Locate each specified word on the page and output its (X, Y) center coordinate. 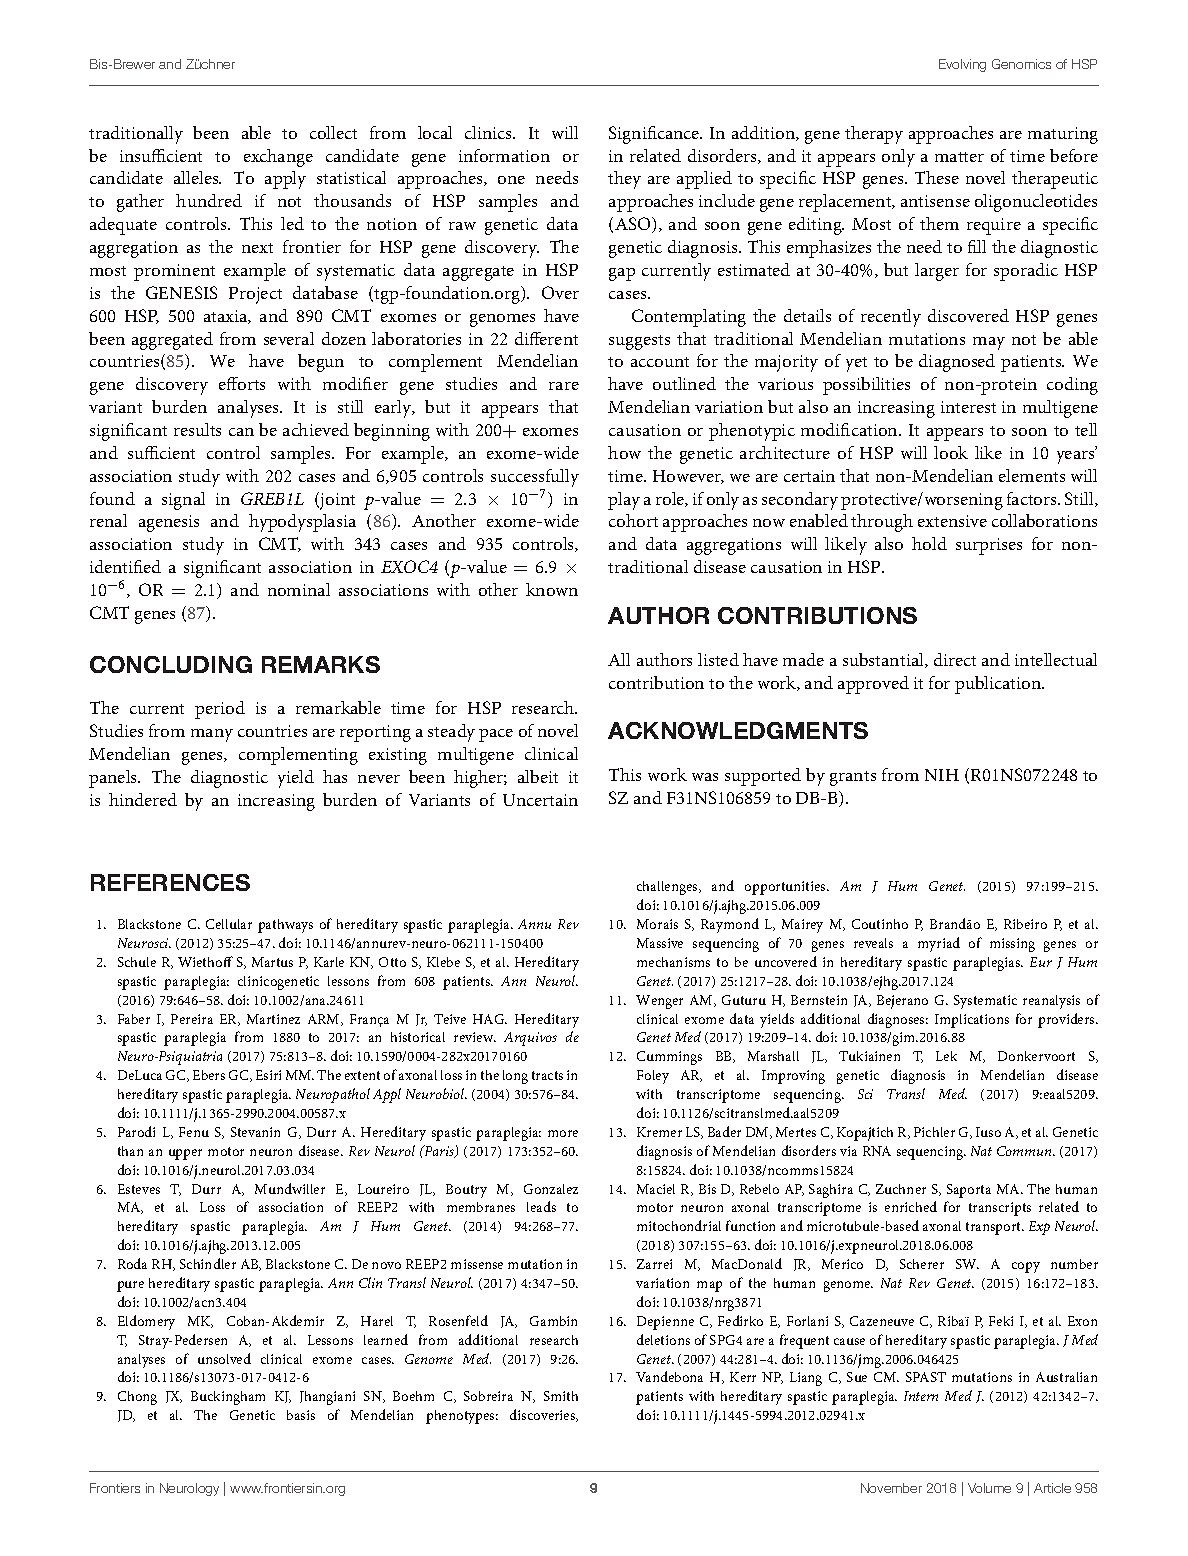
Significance (655, 135)
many (212, 735)
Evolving (962, 65)
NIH (942, 775)
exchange (278, 158)
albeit (538, 776)
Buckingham (228, 1398)
